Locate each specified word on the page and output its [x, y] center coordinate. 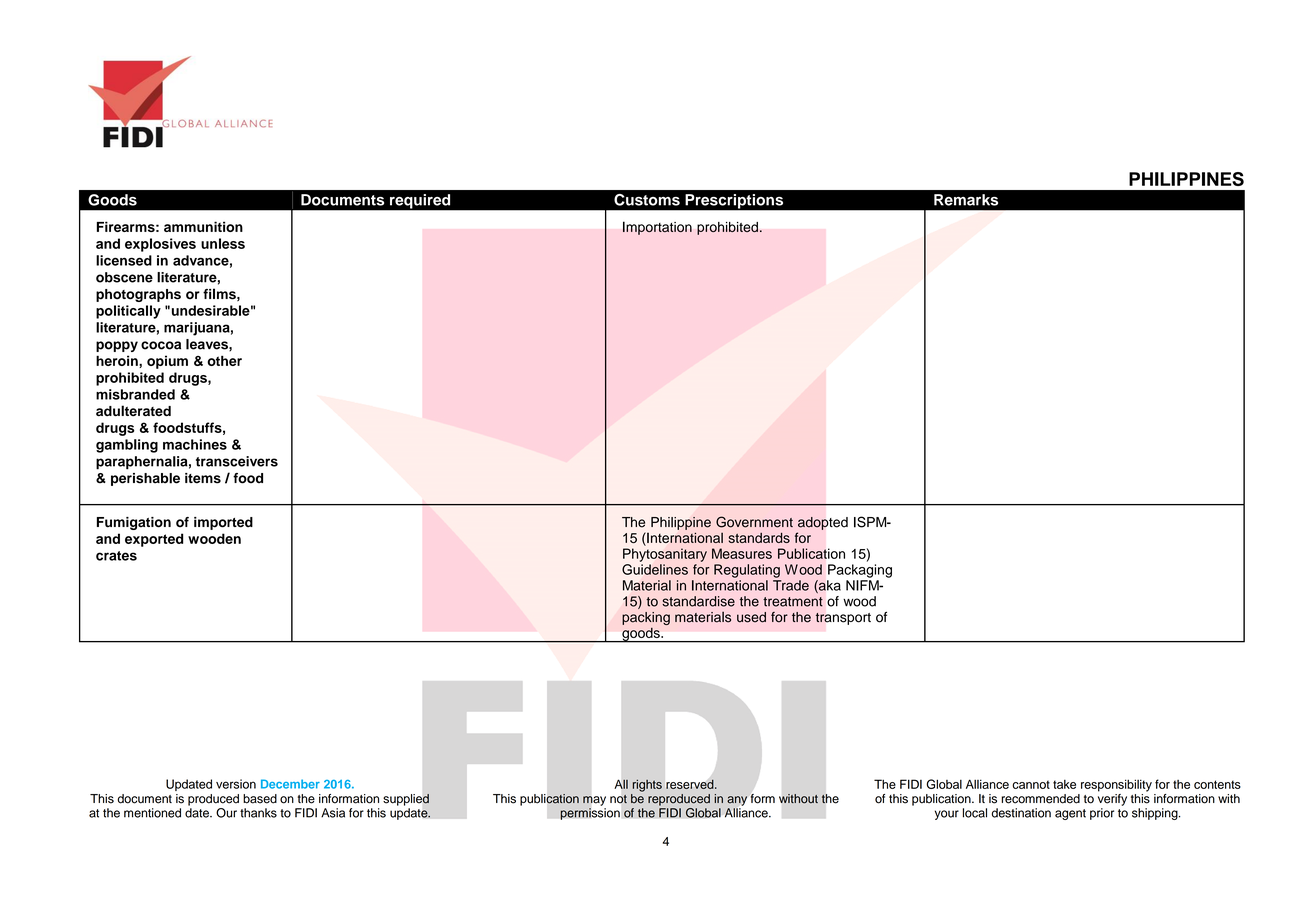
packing [646, 618]
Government [754, 522]
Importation [657, 228]
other [224, 360]
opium [167, 362]
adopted [823, 523]
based [260, 799]
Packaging [860, 571]
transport [843, 619]
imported [223, 523]
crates [116, 556]
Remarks [966, 200]
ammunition [203, 226]
